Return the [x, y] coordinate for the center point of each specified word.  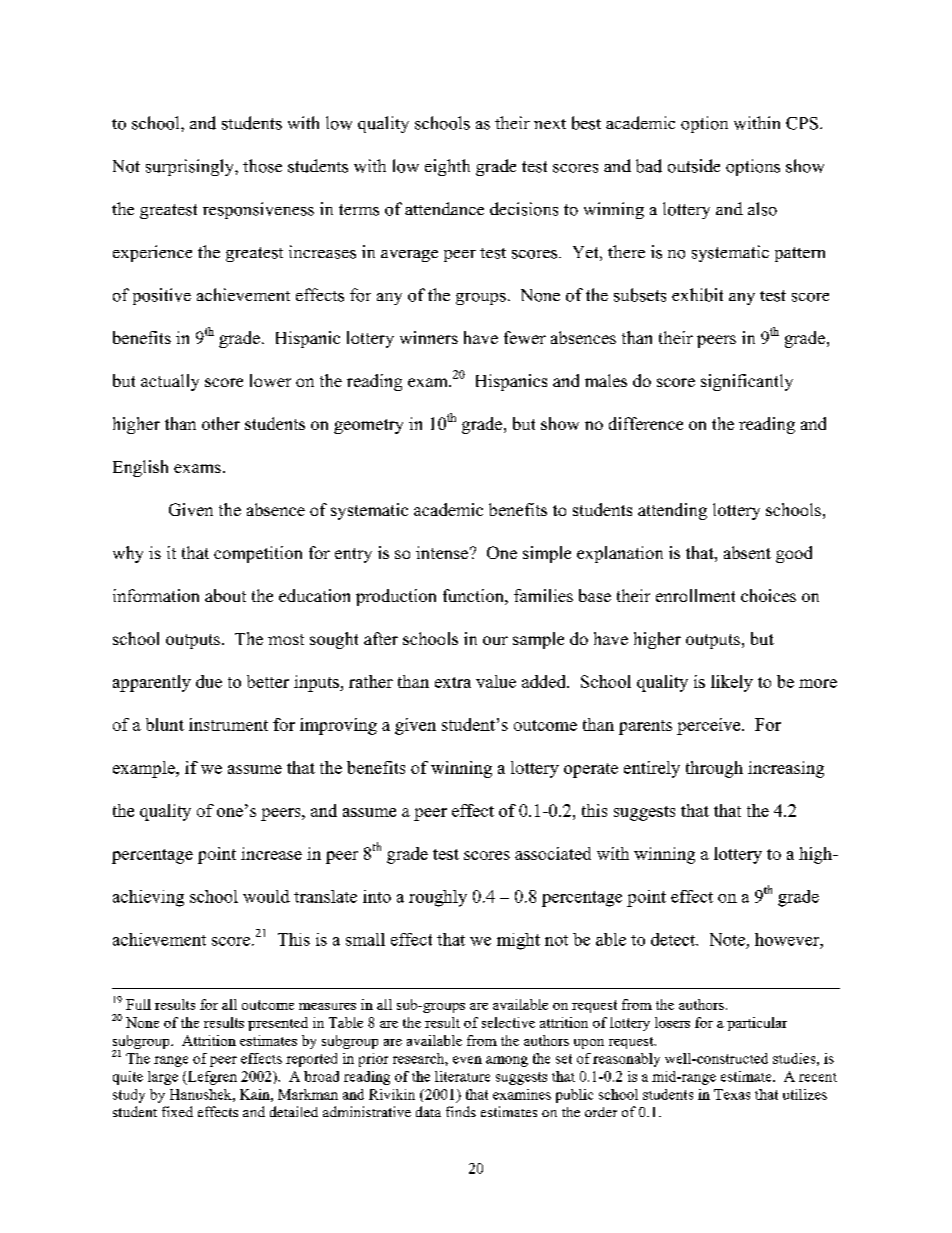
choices [768, 595]
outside [694, 166]
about [225, 595]
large [163, 1078]
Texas [732, 1094]
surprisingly [191, 167]
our [495, 640]
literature [462, 1076]
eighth [447, 167]
